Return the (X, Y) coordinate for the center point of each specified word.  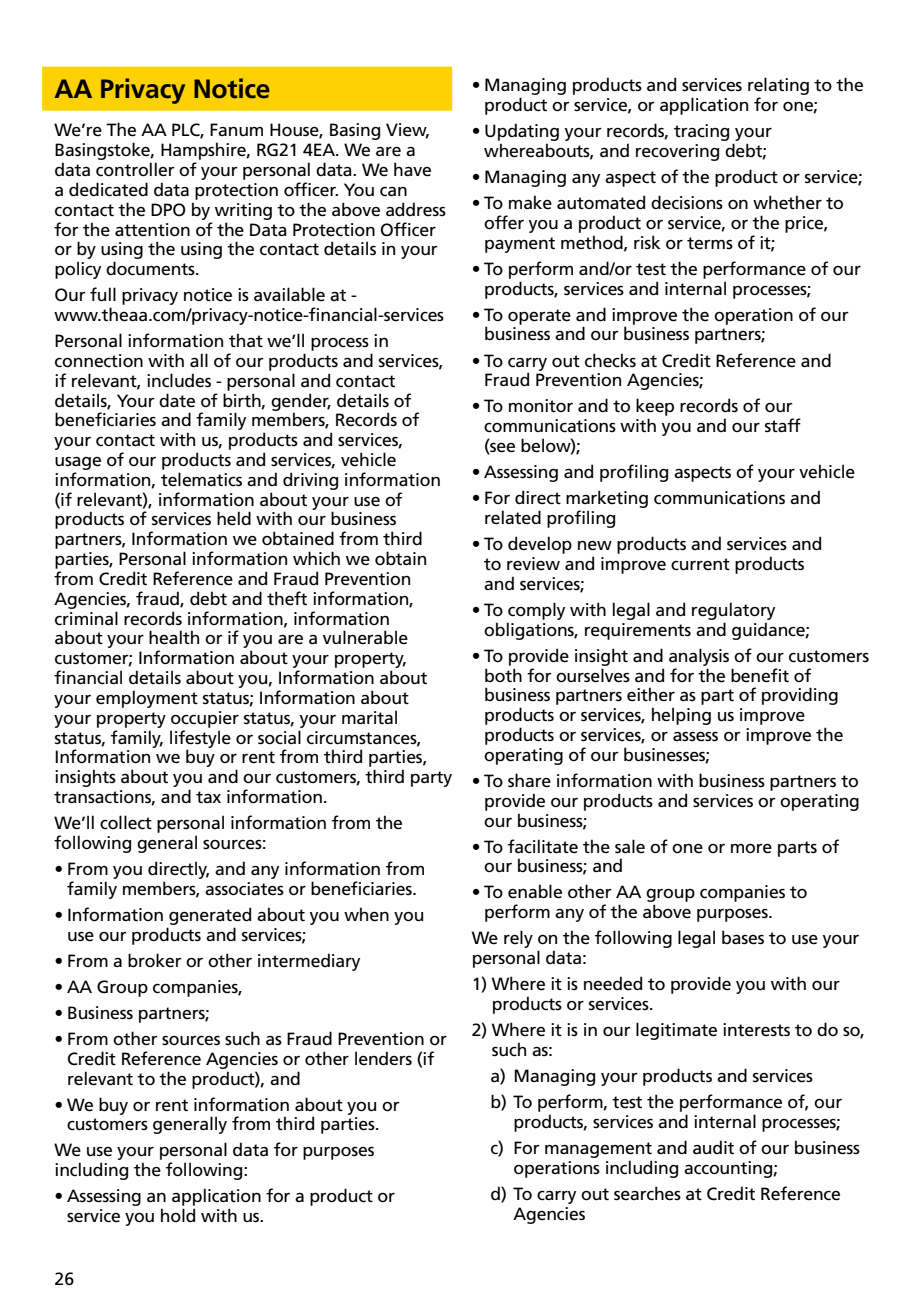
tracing (701, 132)
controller (135, 169)
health (174, 637)
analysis (699, 657)
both (503, 675)
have (412, 169)
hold (178, 1215)
